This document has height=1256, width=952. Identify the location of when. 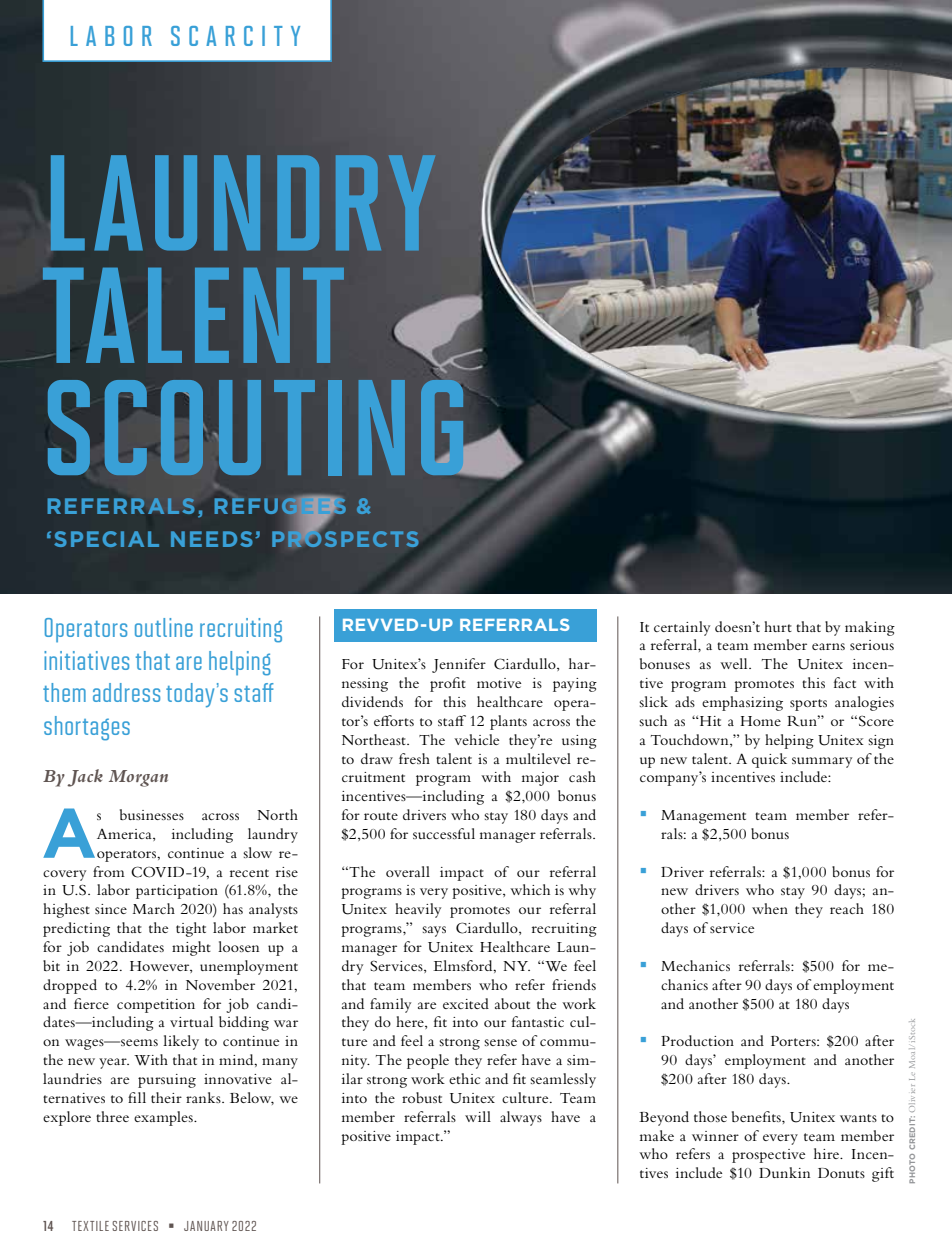
(770, 908).
